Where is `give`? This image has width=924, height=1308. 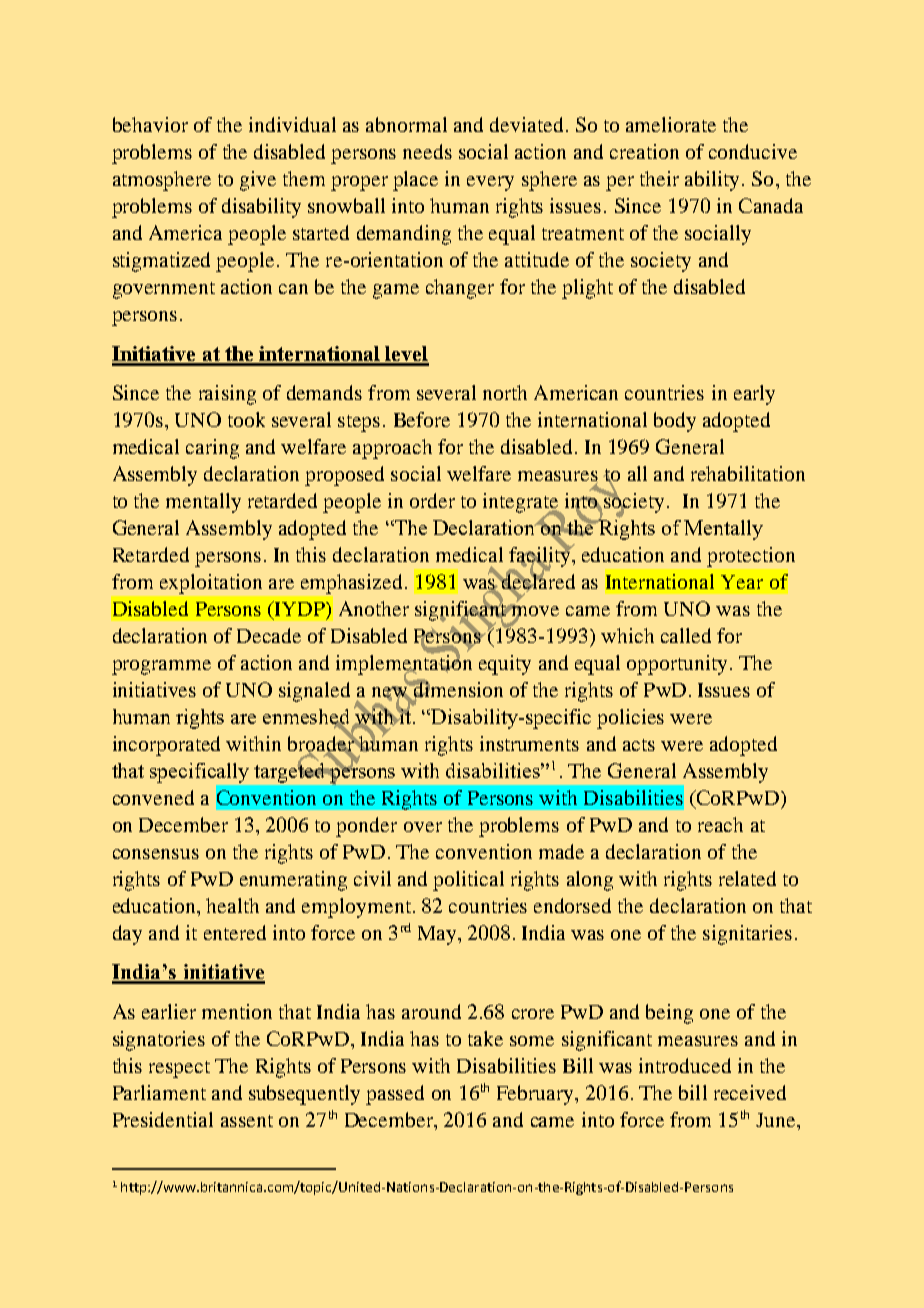
give is located at coordinates (258, 181).
